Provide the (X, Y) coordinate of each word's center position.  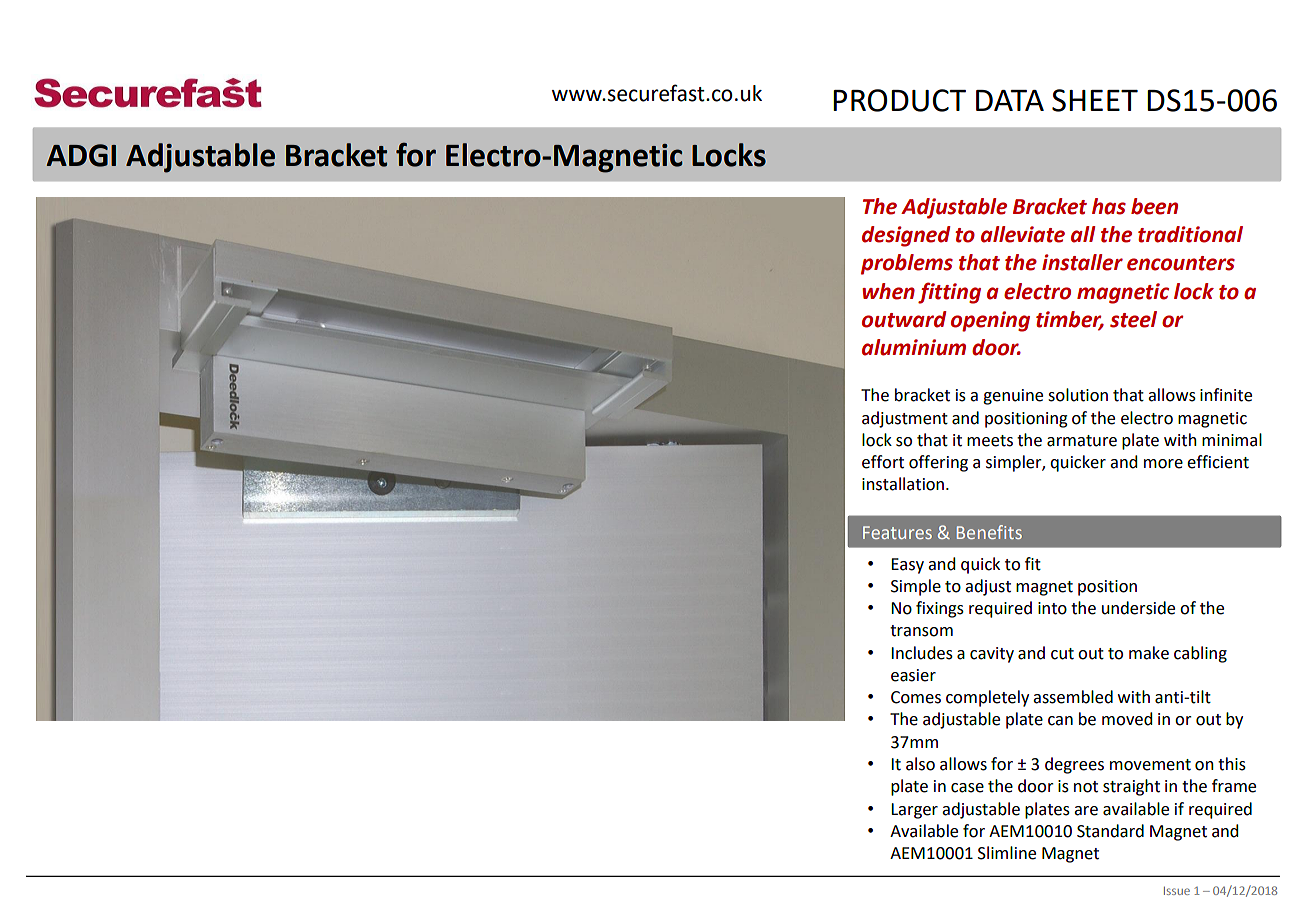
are (1086, 811)
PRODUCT (899, 100)
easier (913, 675)
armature (1082, 441)
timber (1070, 320)
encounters (1181, 263)
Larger (914, 811)
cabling (1200, 654)
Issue (1177, 891)
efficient (1218, 462)
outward (904, 319)
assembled (1073, 697)
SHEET (1095, 100)
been (1154, 206)
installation (903, 484)
